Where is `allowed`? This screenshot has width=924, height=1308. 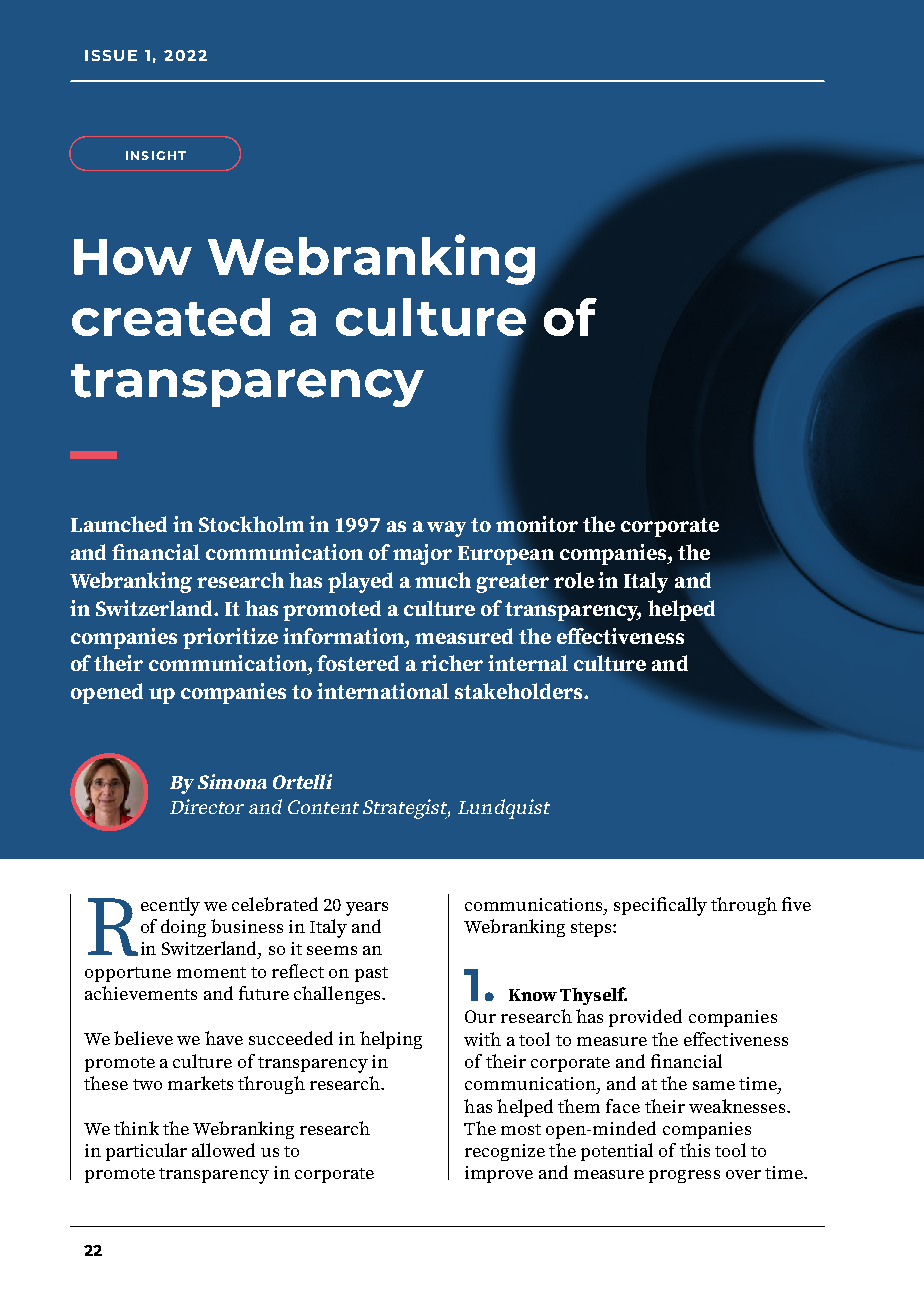
allowed is located at coordinates (223, 1150).
